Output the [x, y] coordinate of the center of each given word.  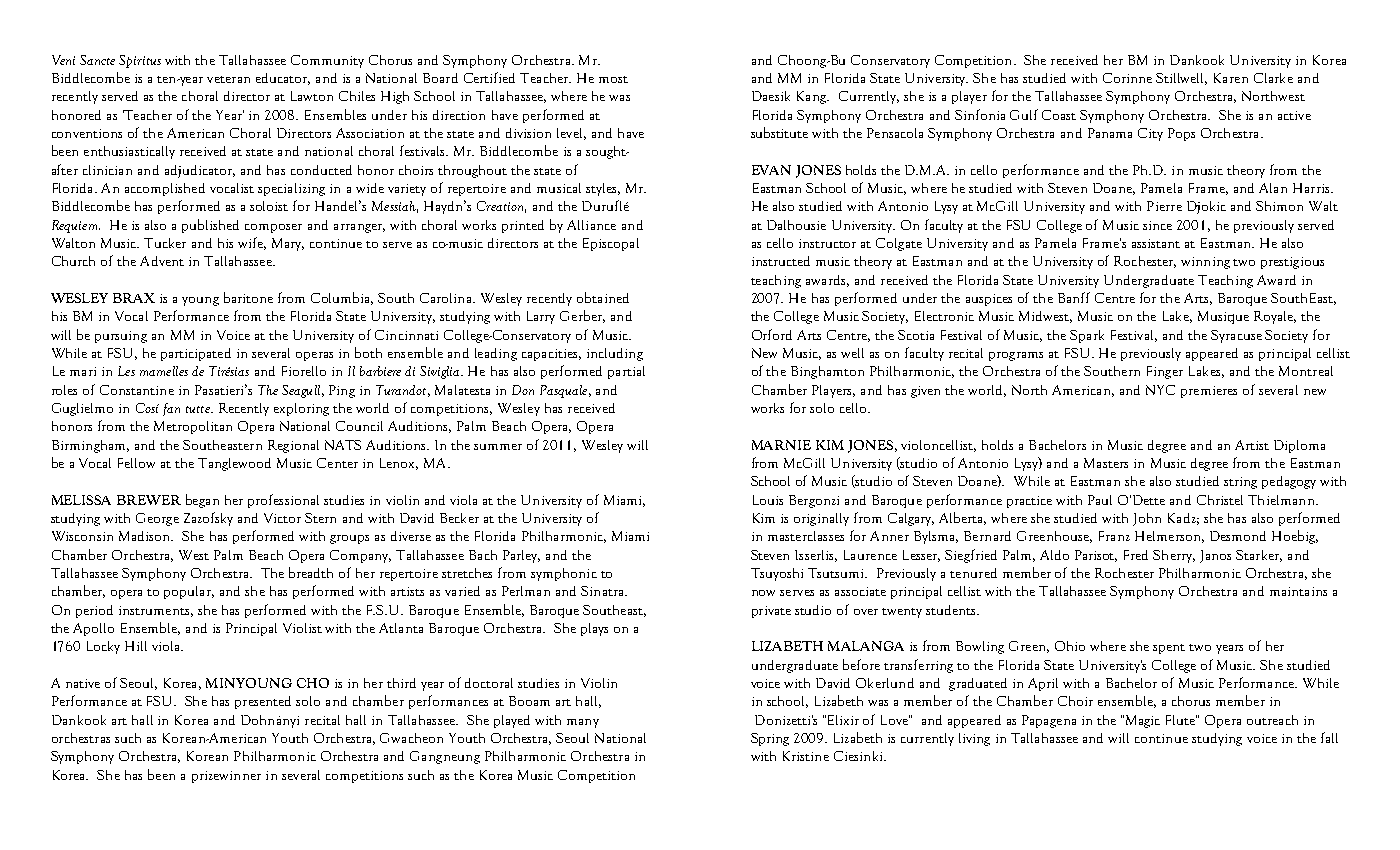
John [1147, 519]
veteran [228, 79]
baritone [248, 297]
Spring [770, 739]
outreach [1272, 720]
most [613, 79]
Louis [768, 500]
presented [263, 702]
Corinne [1127, 78]
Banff [1074, 297]
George [157, 519]
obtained [603, 297]
